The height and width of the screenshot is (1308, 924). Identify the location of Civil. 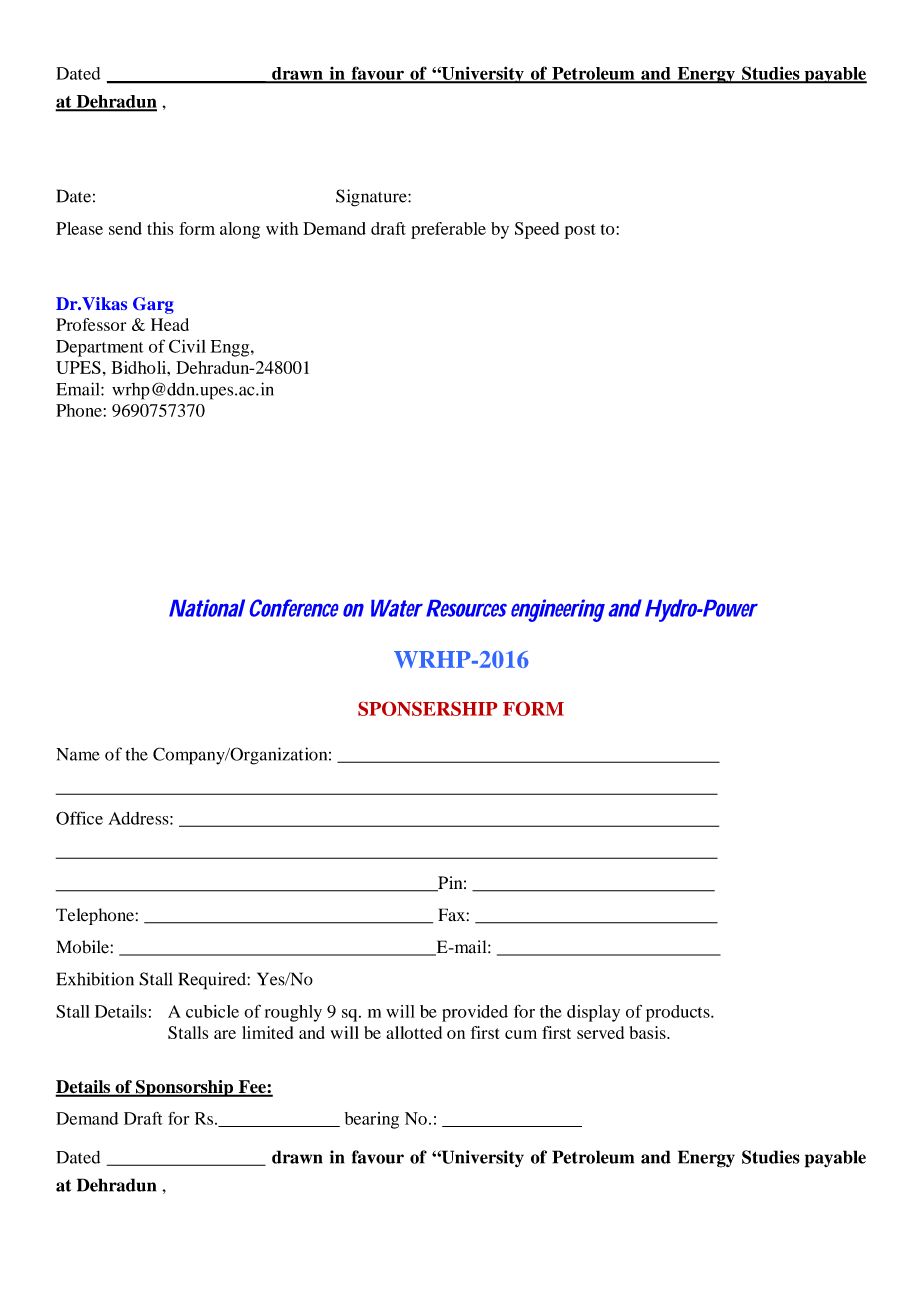
(187, 346).
